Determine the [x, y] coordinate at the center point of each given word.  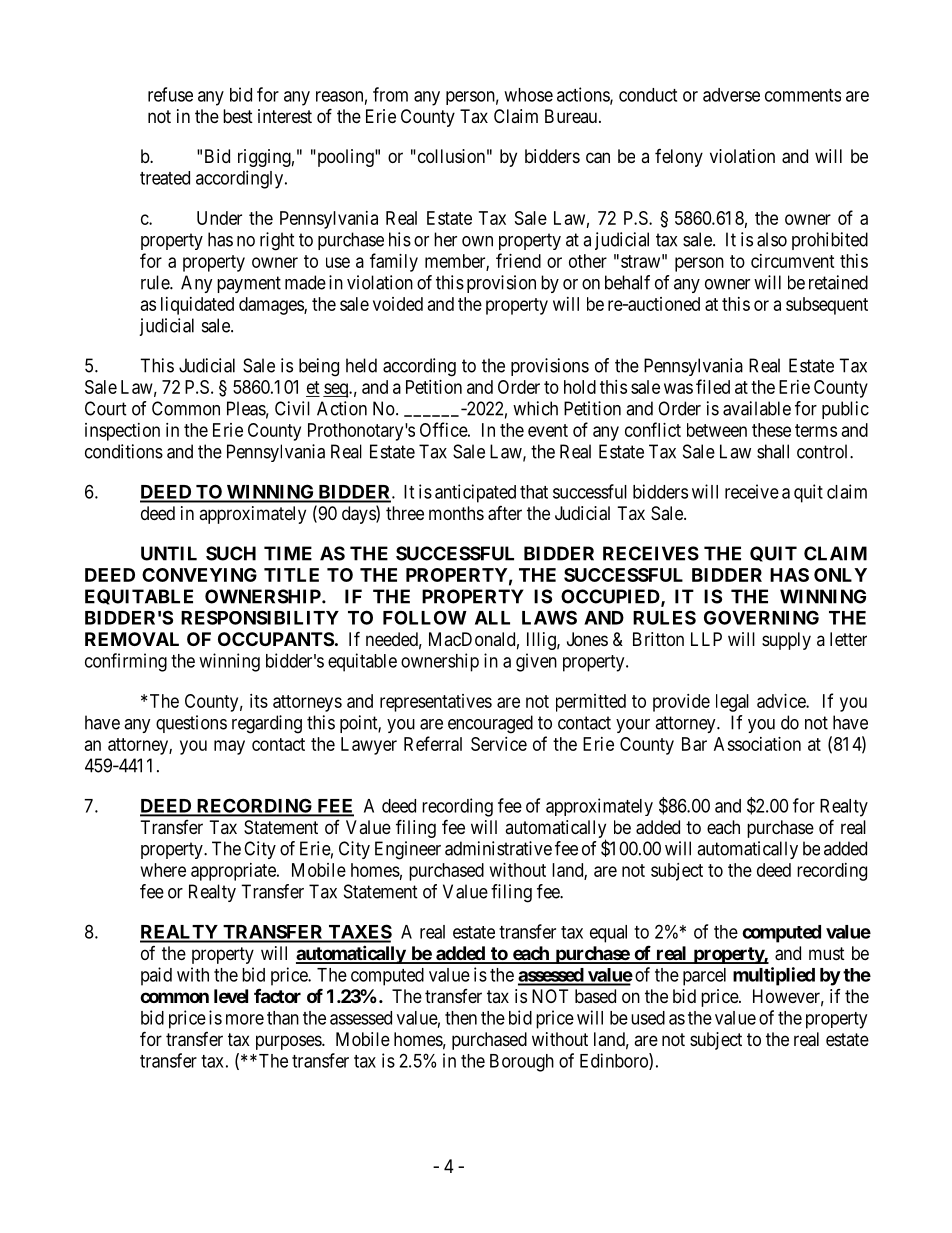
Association [757, 744]
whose [528, 95]
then [461, 1018]
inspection [122, 432]
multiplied [774, 976]
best [238, 116]
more [245, 1019]
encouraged [490, 724]
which [535, 408]
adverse [731, 95]
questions [191, 724]
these [771, 430]
